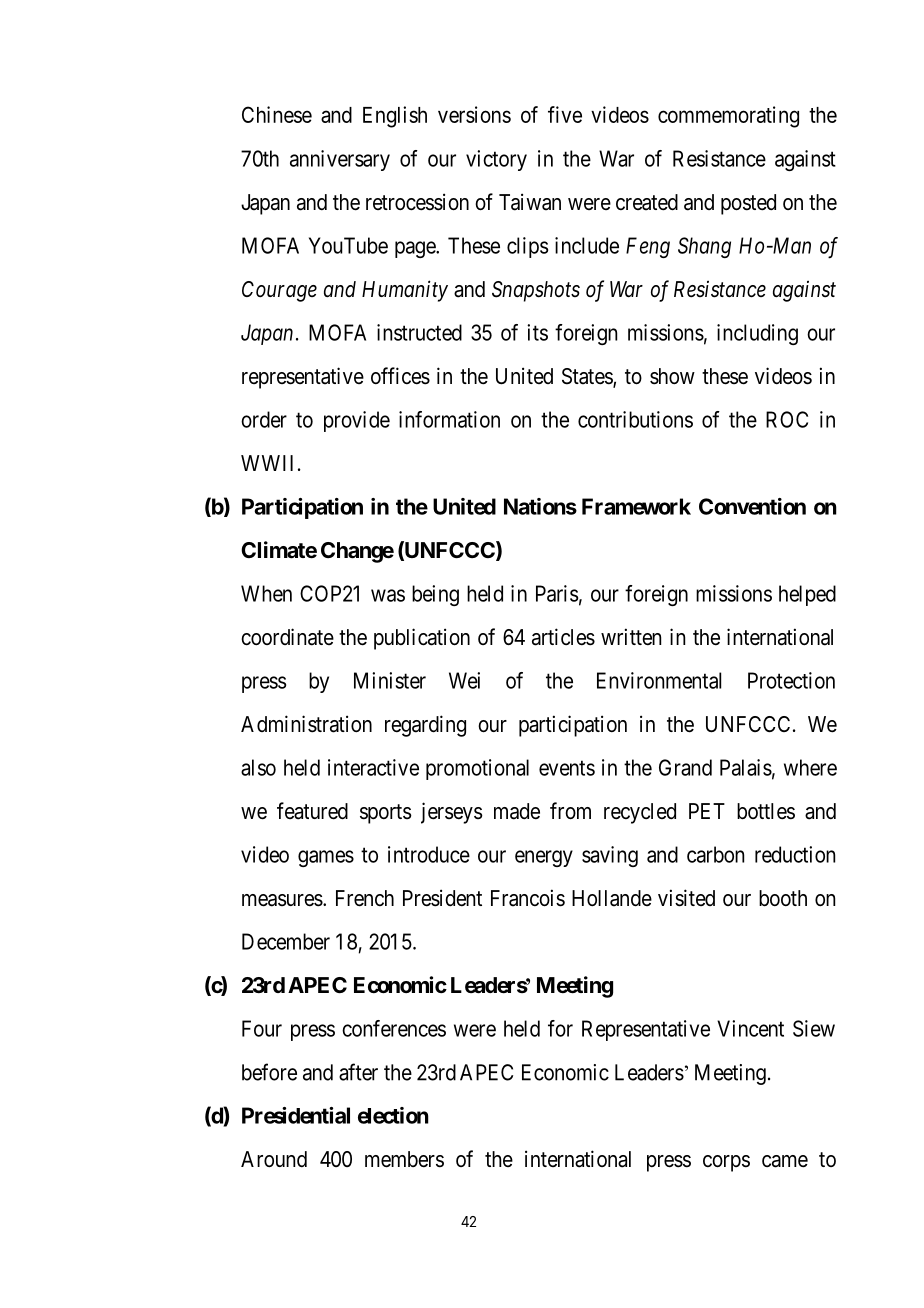  Describe the element at coordinates (287, 637) in the screenshot. I see `coordinate` at that location.
